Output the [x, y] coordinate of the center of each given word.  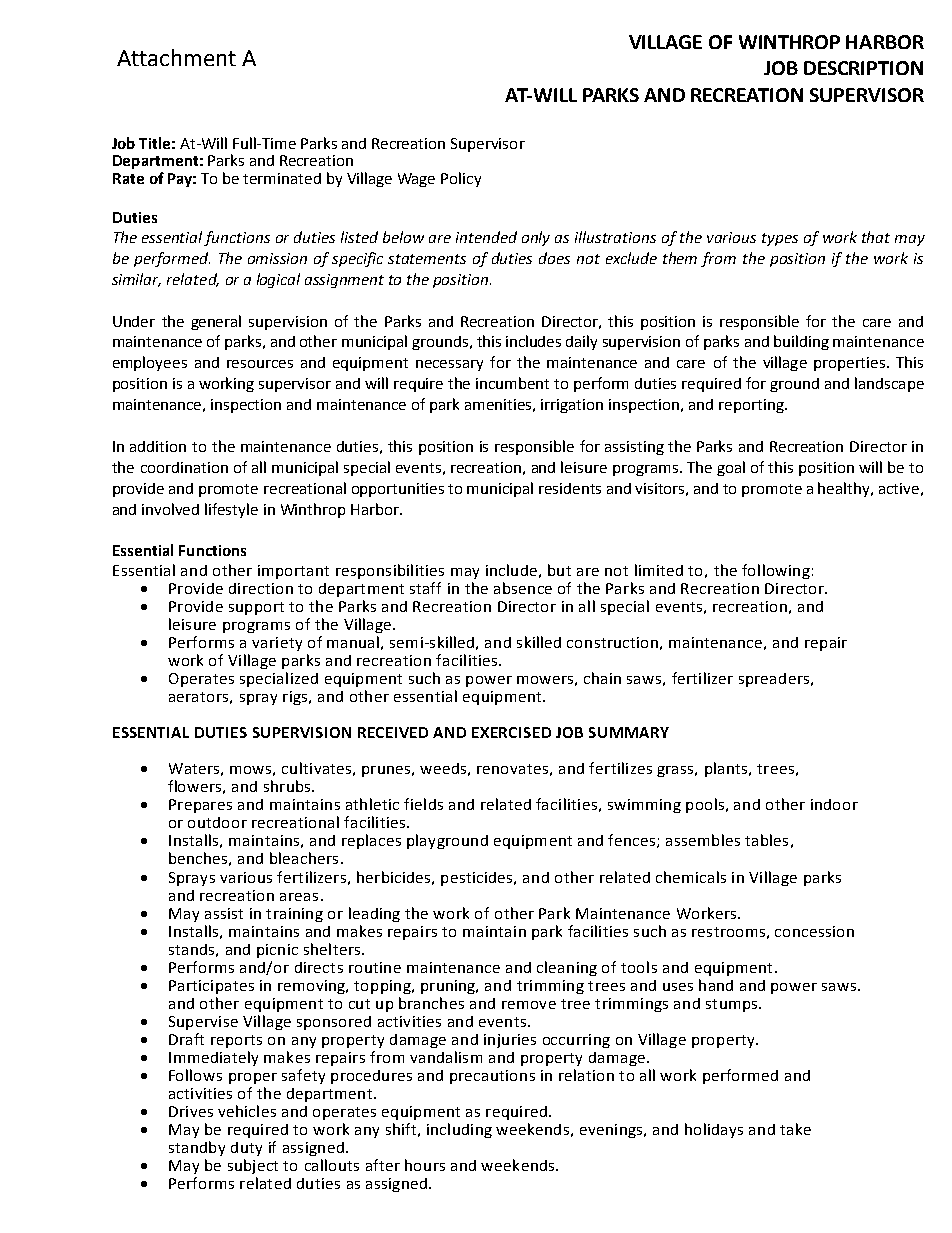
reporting [752, 406]
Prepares [200, 806]
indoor [834, 804]
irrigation [572, 406]
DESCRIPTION [863, 68]
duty [246, 1149]
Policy [461, 179]
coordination [184, 467]
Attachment [176, 57]
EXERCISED [511, 732]
